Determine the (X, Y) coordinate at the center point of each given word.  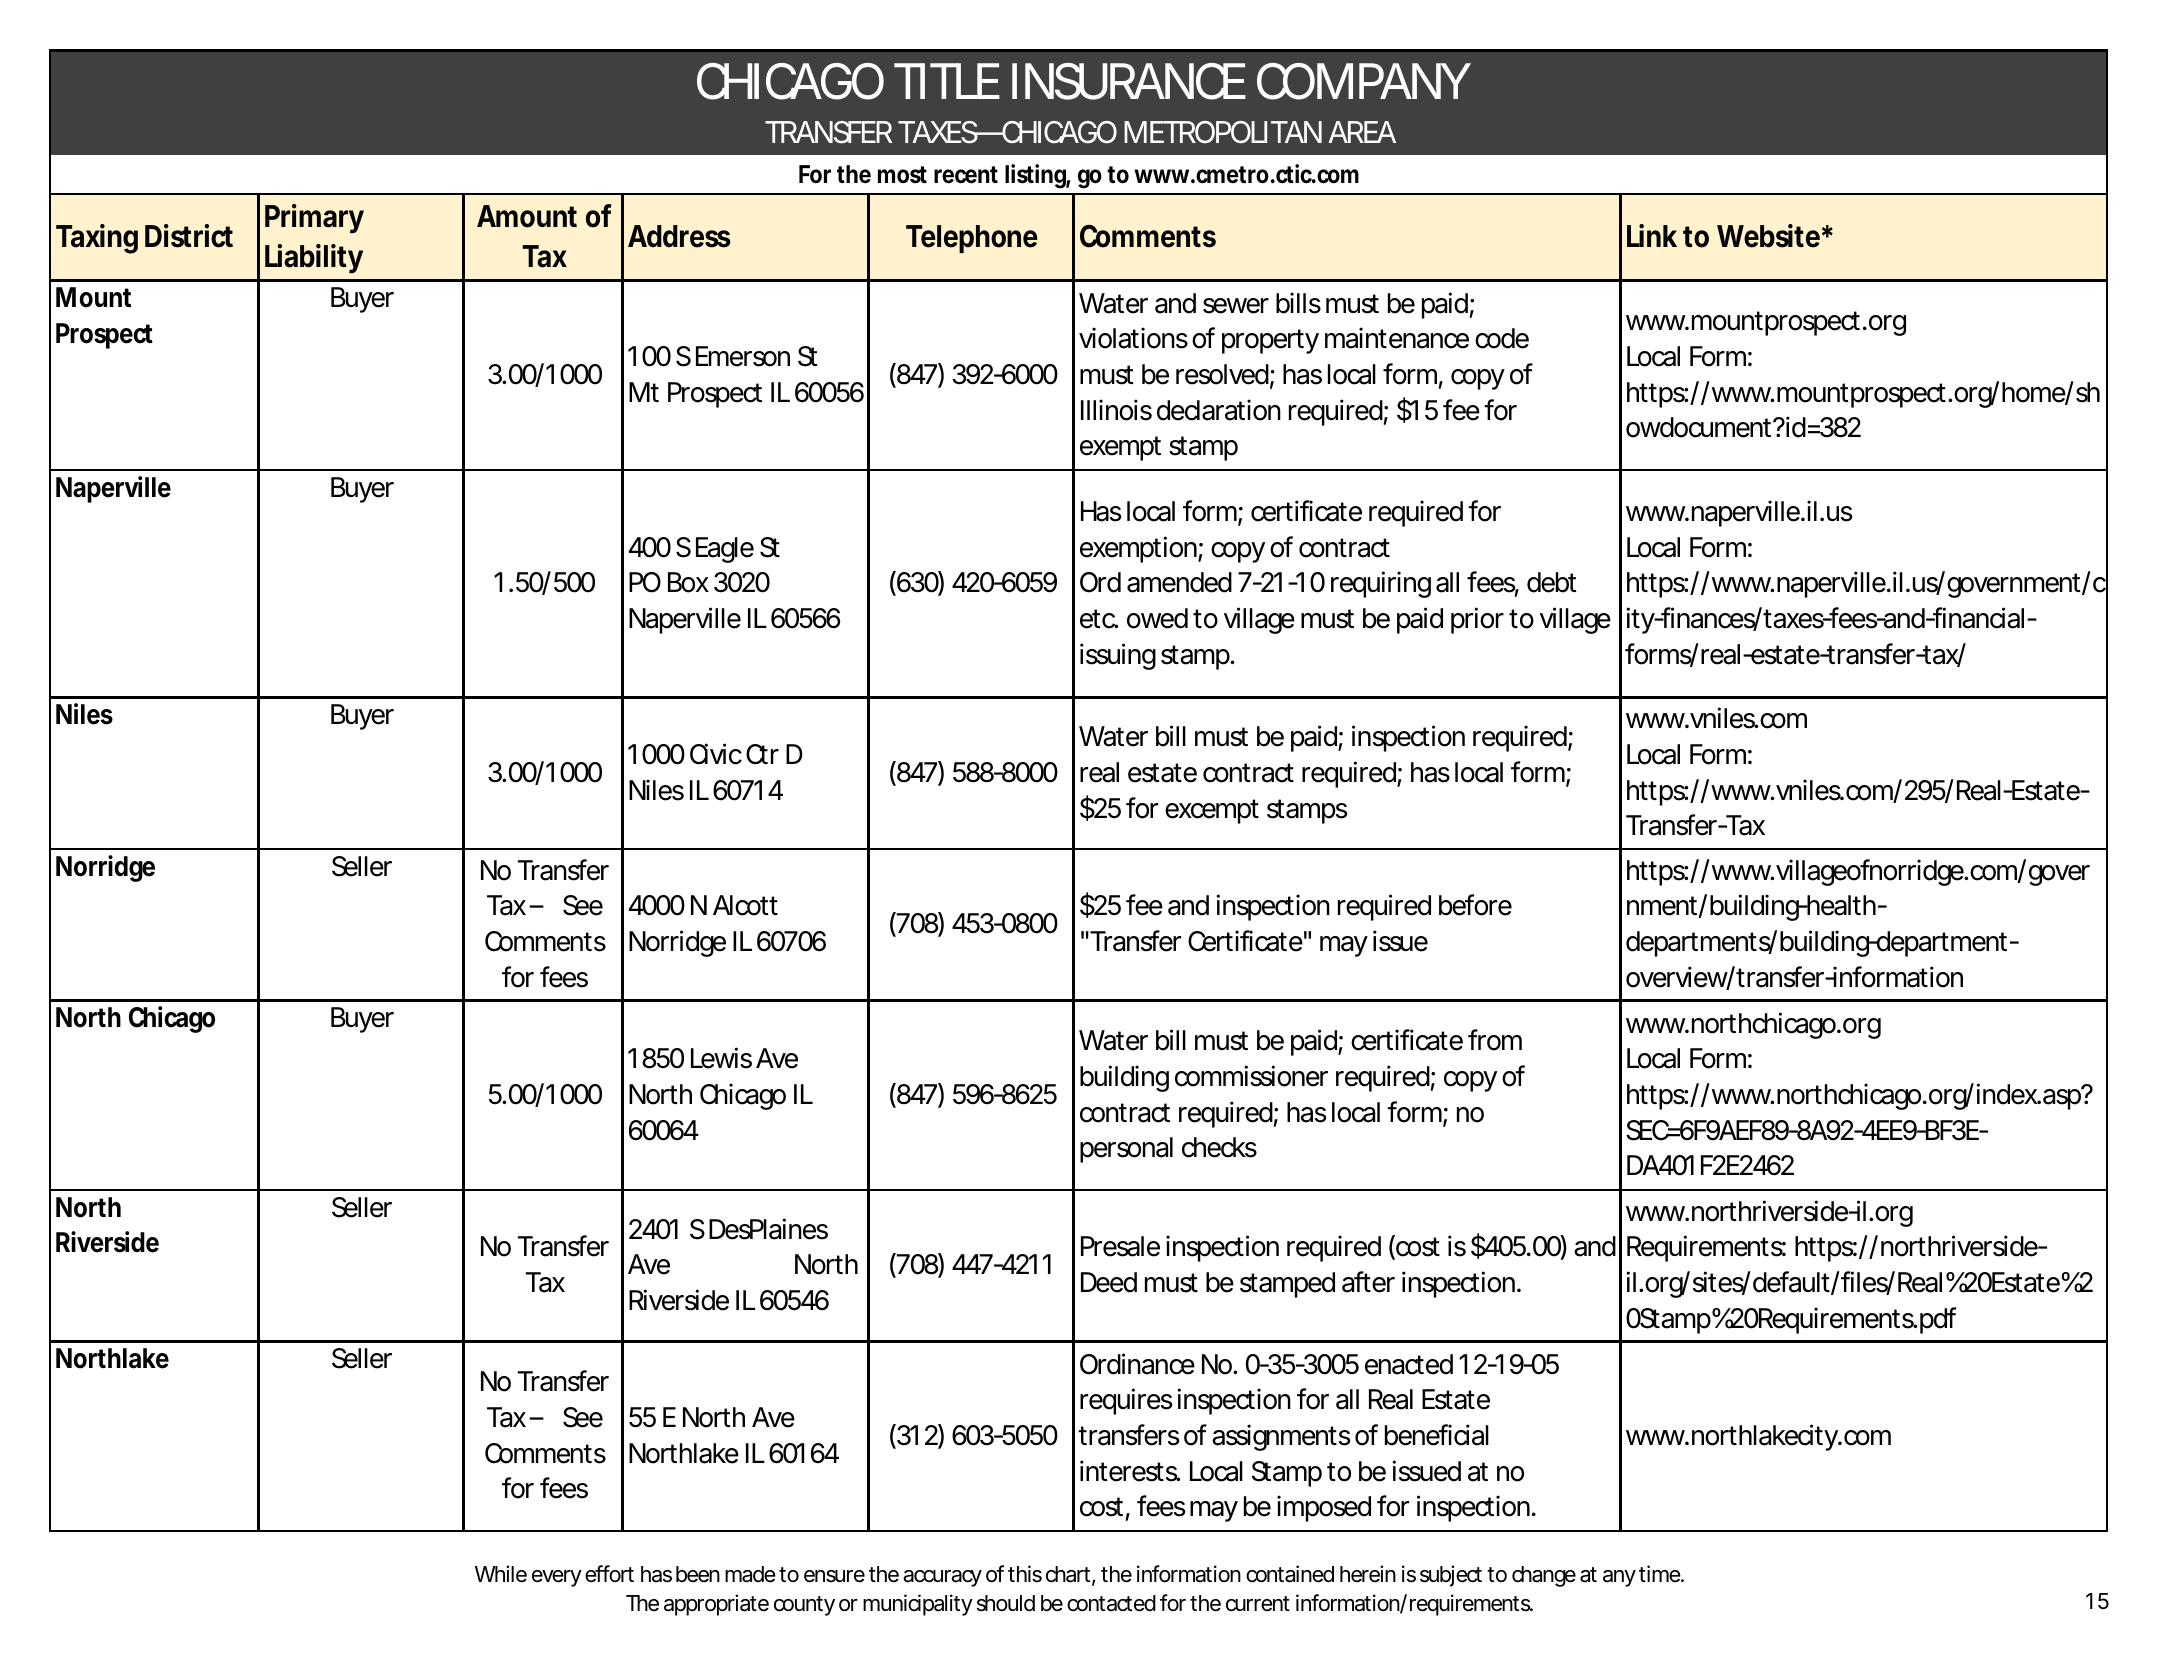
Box (688, 582)
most (902, 175)
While (501, 1574)
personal (1126, 1150)
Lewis (721, 1058)
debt (1552, 582)
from (1495, 1040)
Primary (314, 219)
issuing (1118, 656)
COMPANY (1362, 81)
